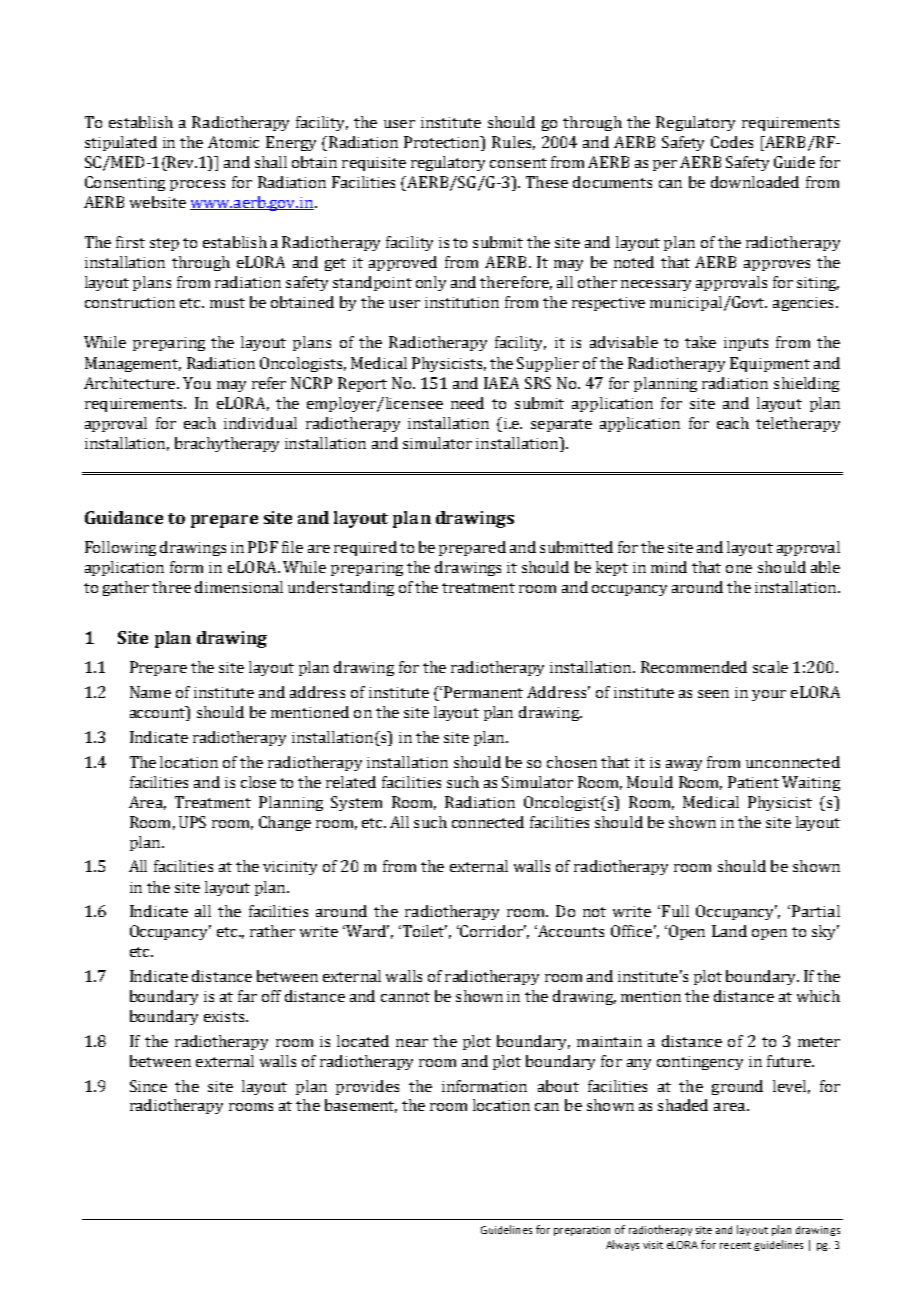  What do you see at coordinates (735, 1245) in the screenshot?
I see `recent` at bounding box center [735, 1245].
